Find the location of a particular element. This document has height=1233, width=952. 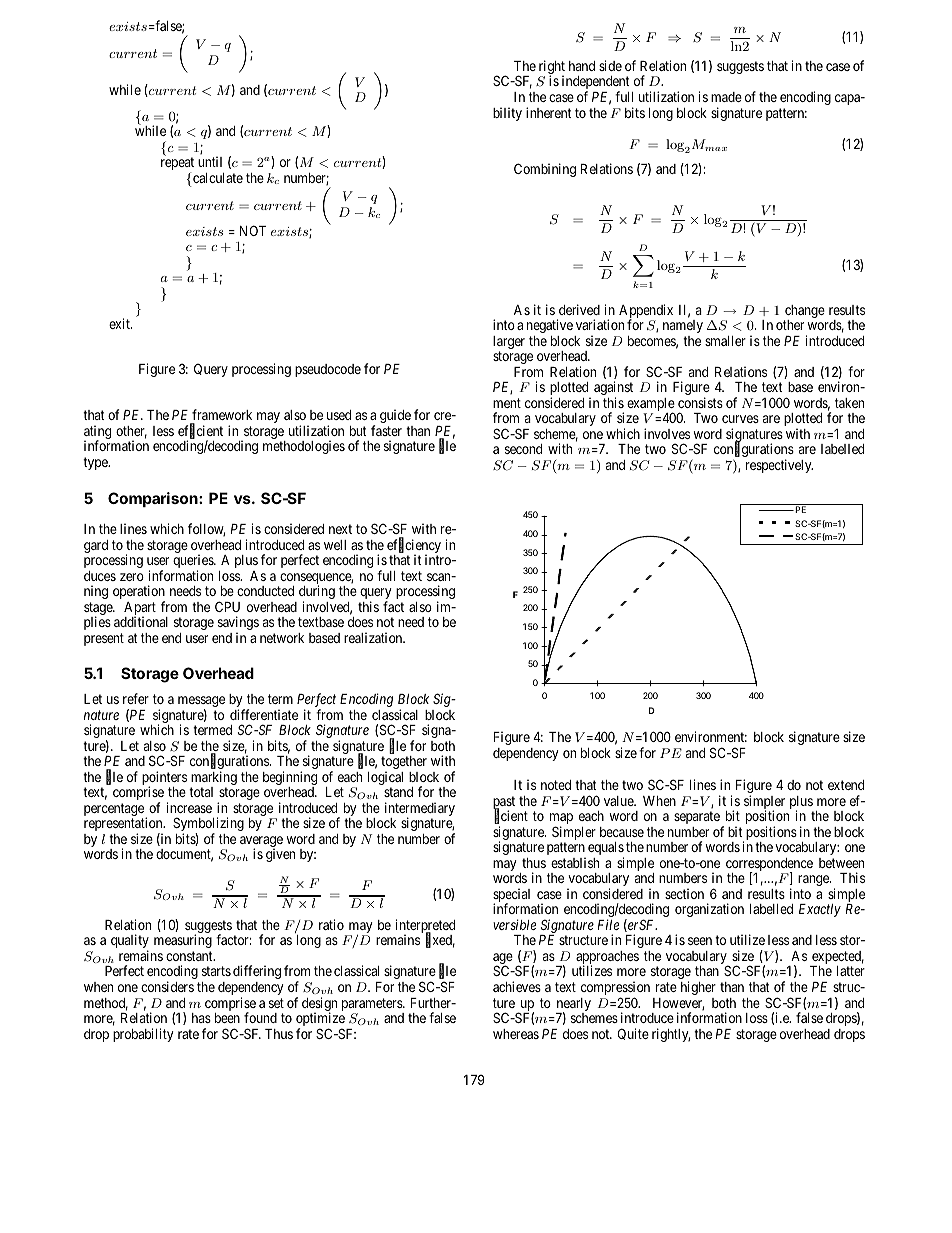

hand is located at coordinates (582, 66).
